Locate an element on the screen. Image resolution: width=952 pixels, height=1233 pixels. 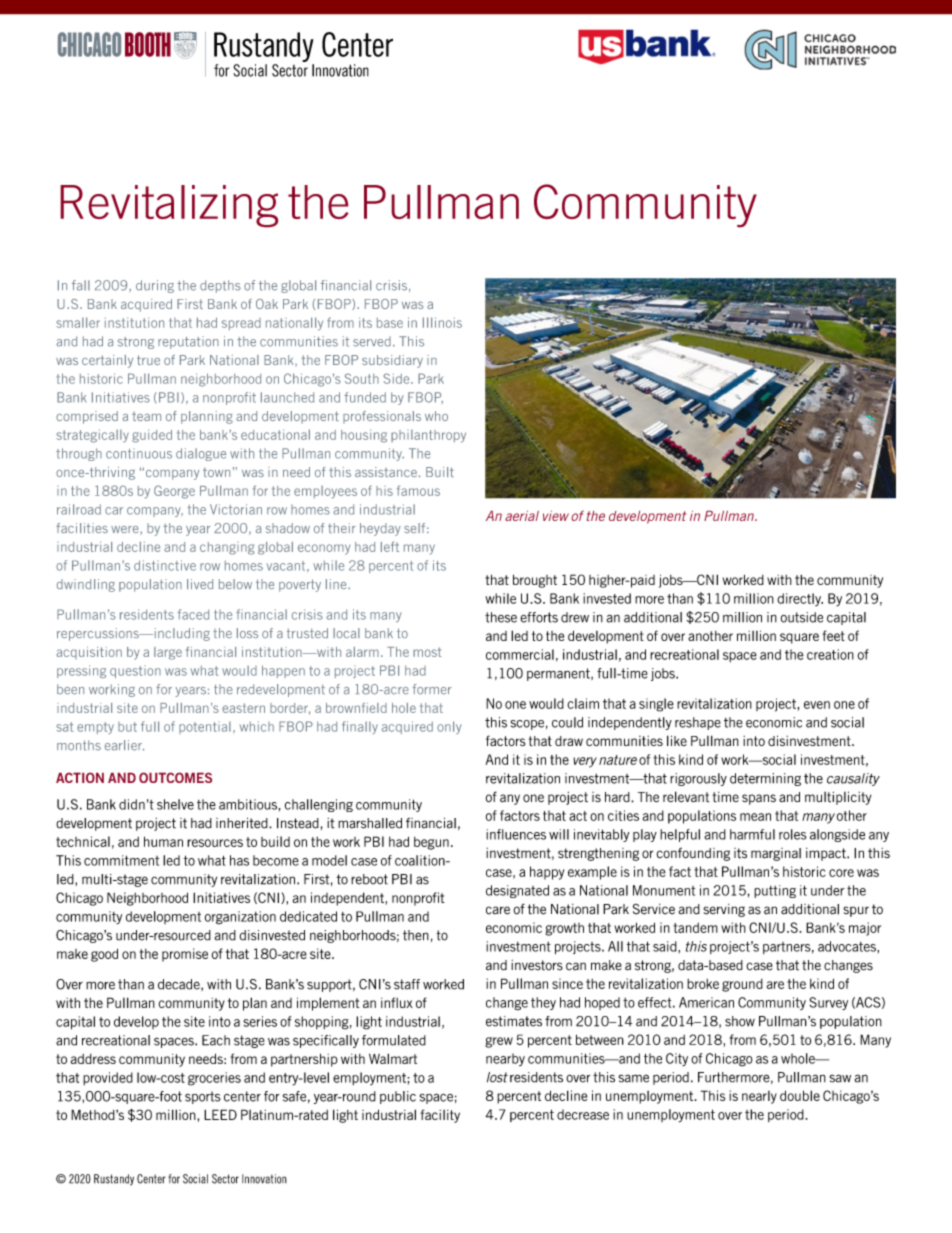
Sector is located at coordinates (225, 1179).
